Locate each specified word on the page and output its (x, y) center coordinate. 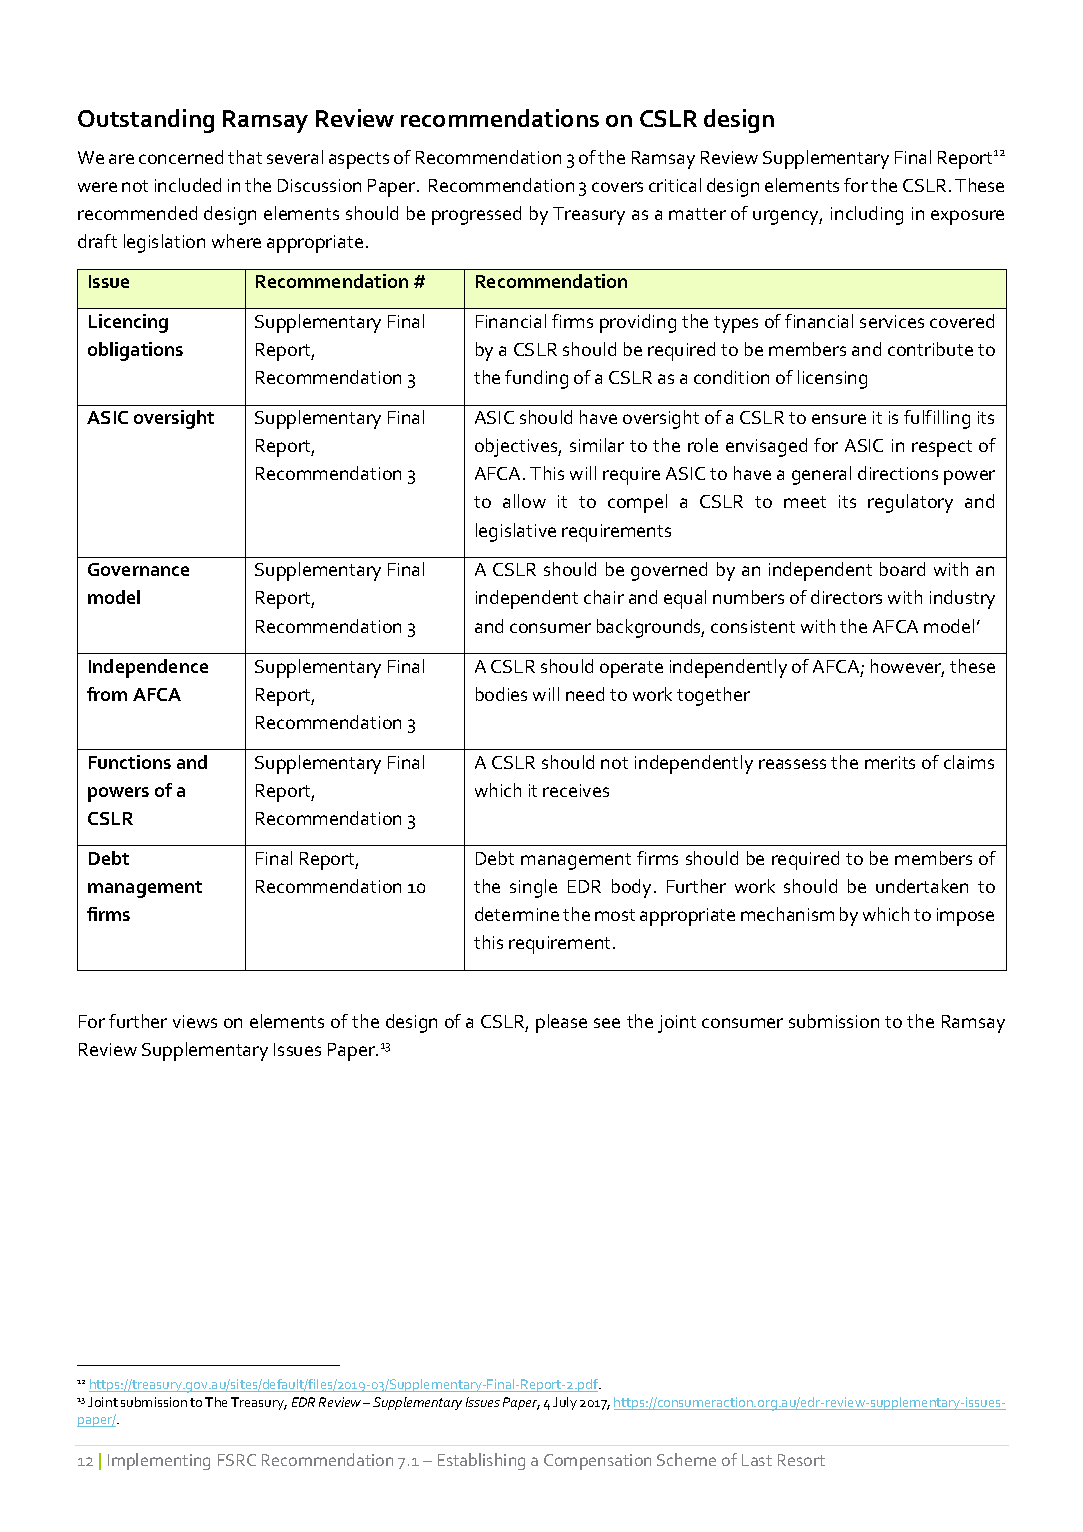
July (565, 1403)
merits (890, 762)
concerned (181, 157)
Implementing (159, 1461)
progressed (476, 215)
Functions (130, 762)
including (867, 215)
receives (576, 790)
